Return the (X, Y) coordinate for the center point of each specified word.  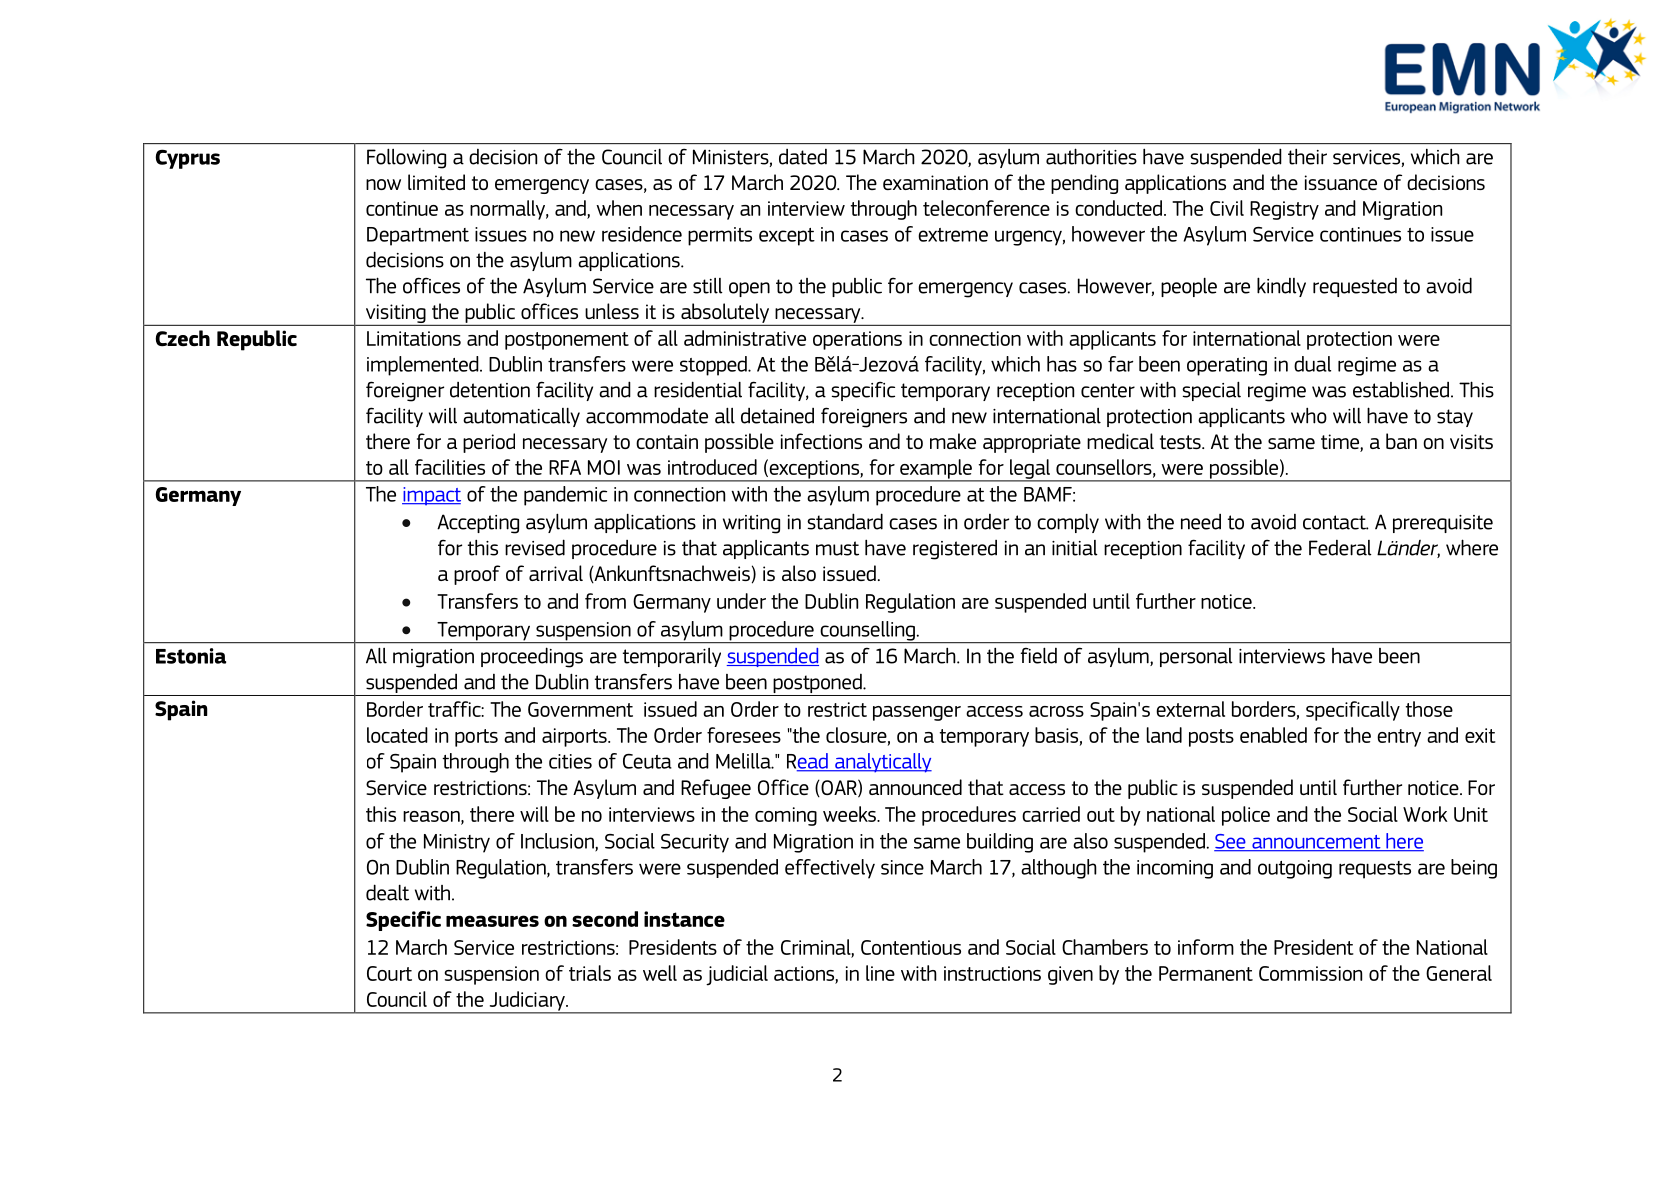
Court (389, 973)
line (880, 973)
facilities (450, 467)
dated (803, 157)
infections (821, 441)
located (397, 735)
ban (1401, 441)
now (383, 184)
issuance (1341, 182)
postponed (817, 685)
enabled (1273, 735)
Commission (1310, 973)
